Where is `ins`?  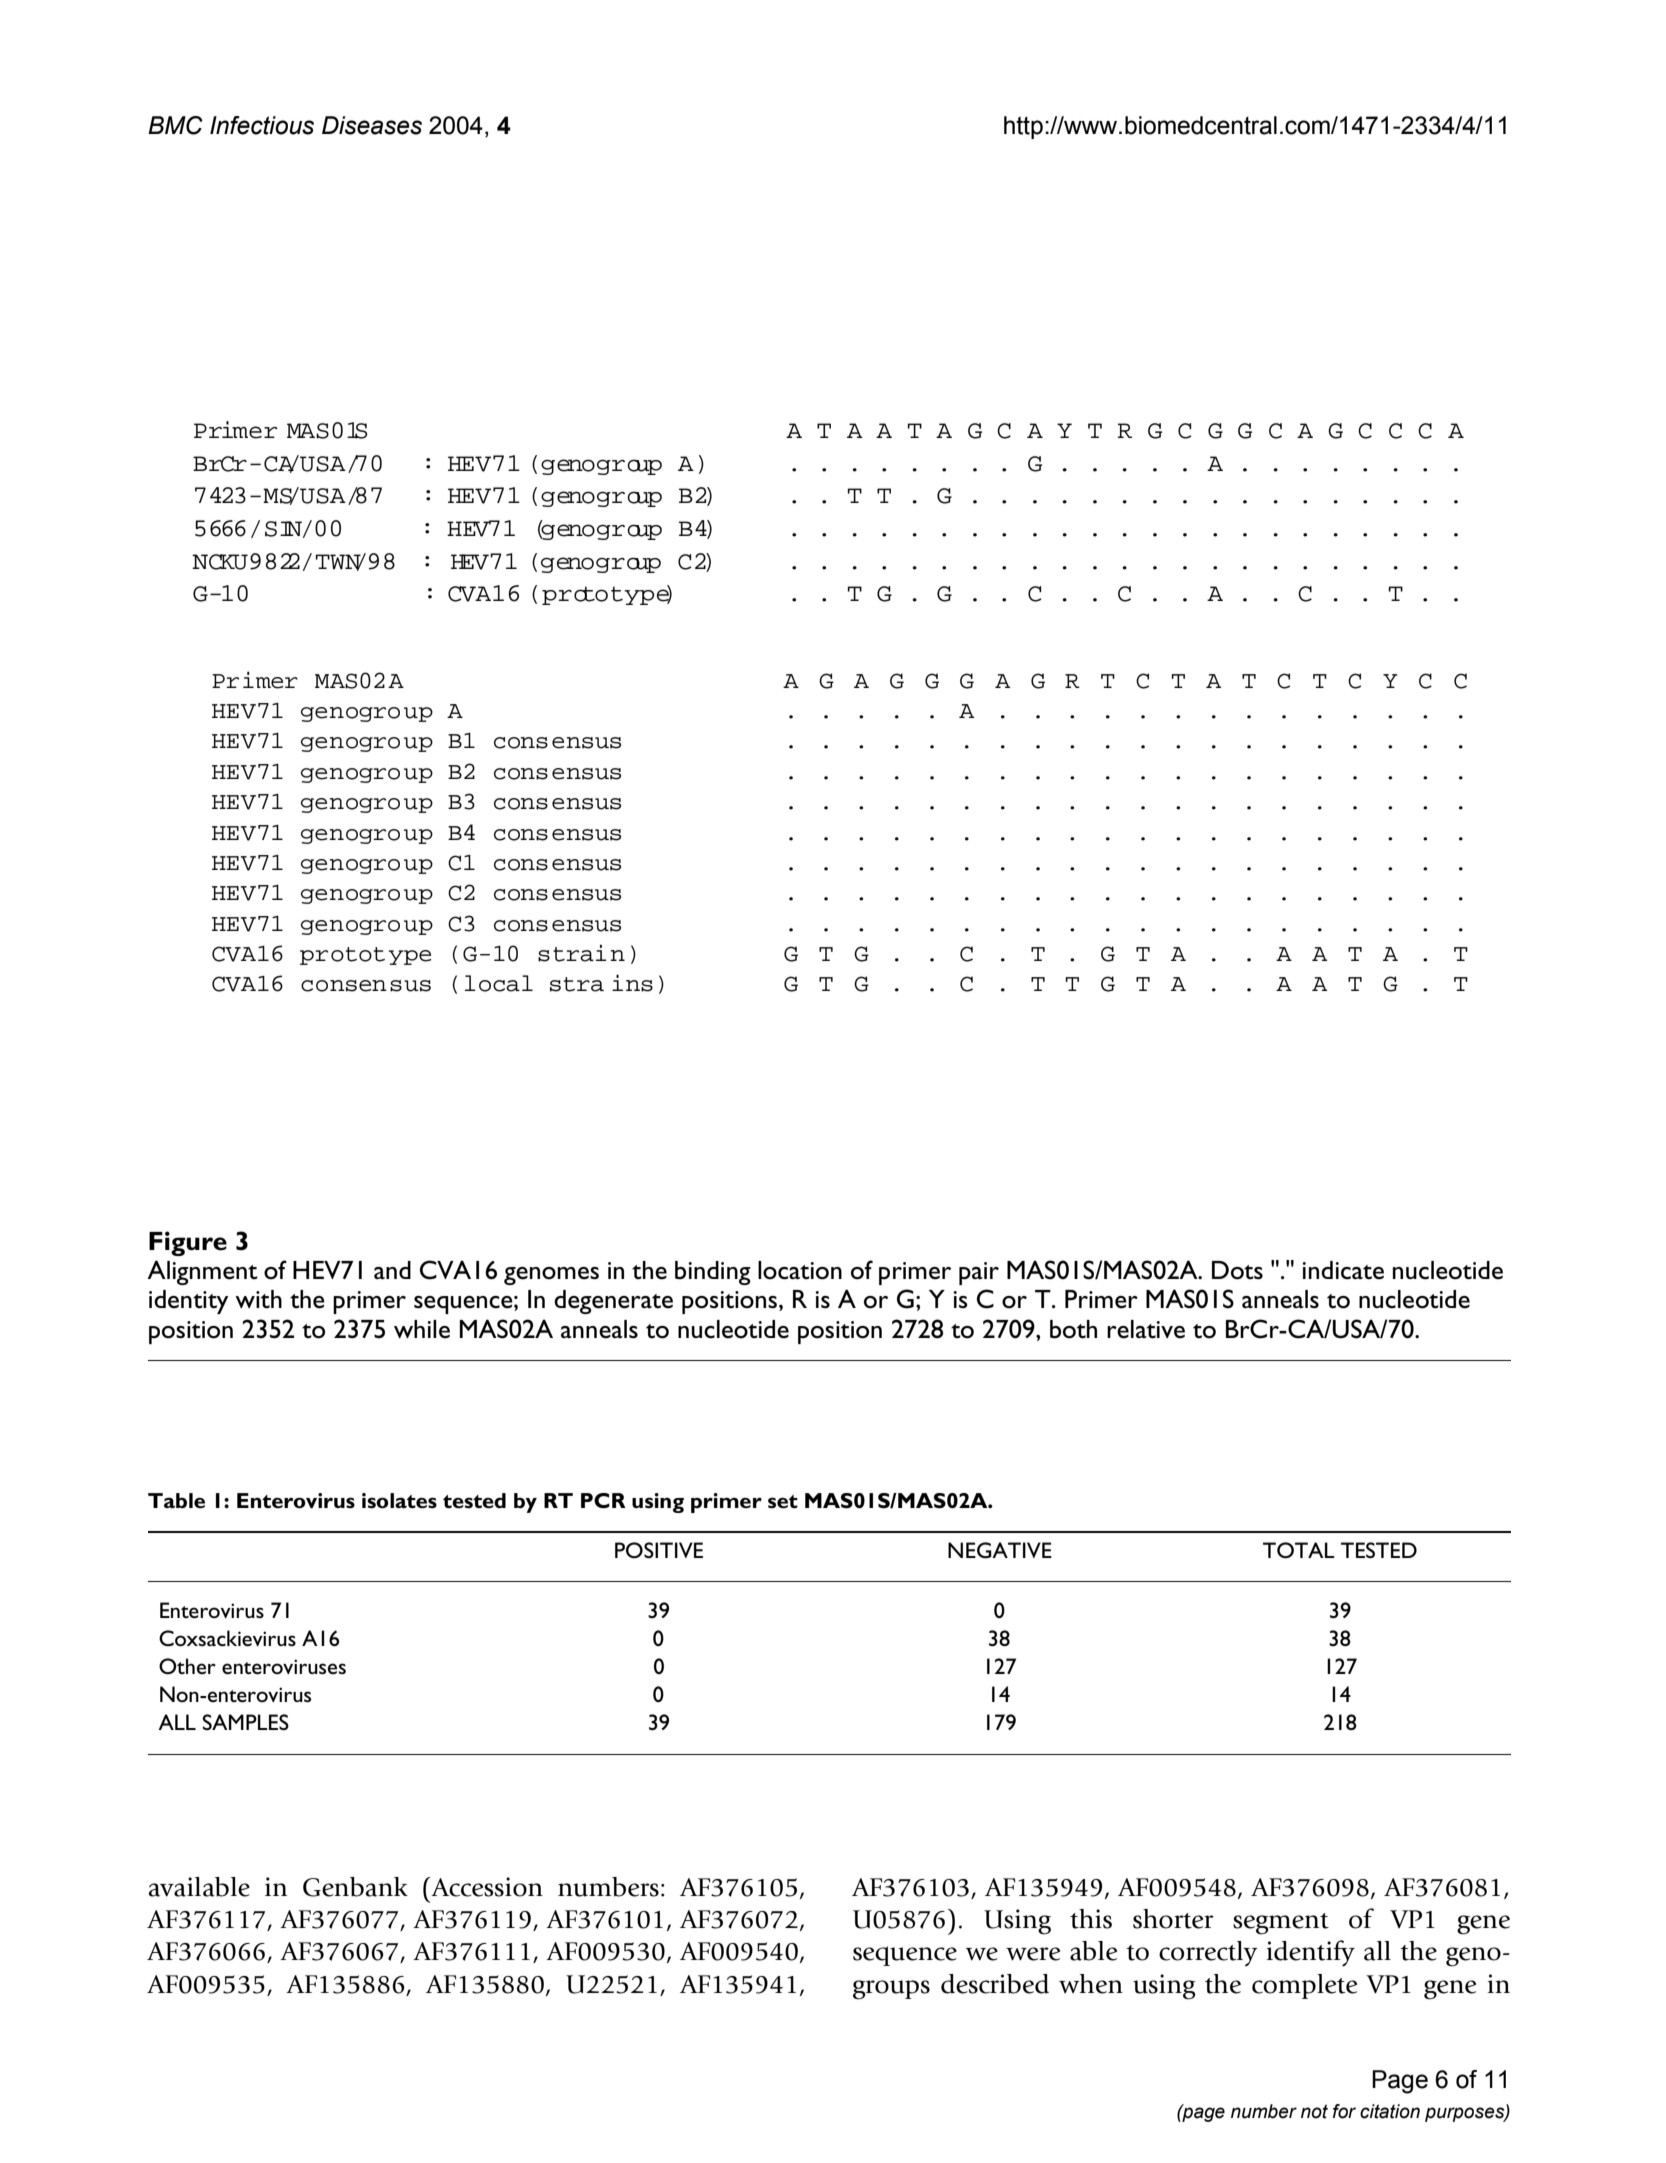
ins is located at coordinates (632, 983).
